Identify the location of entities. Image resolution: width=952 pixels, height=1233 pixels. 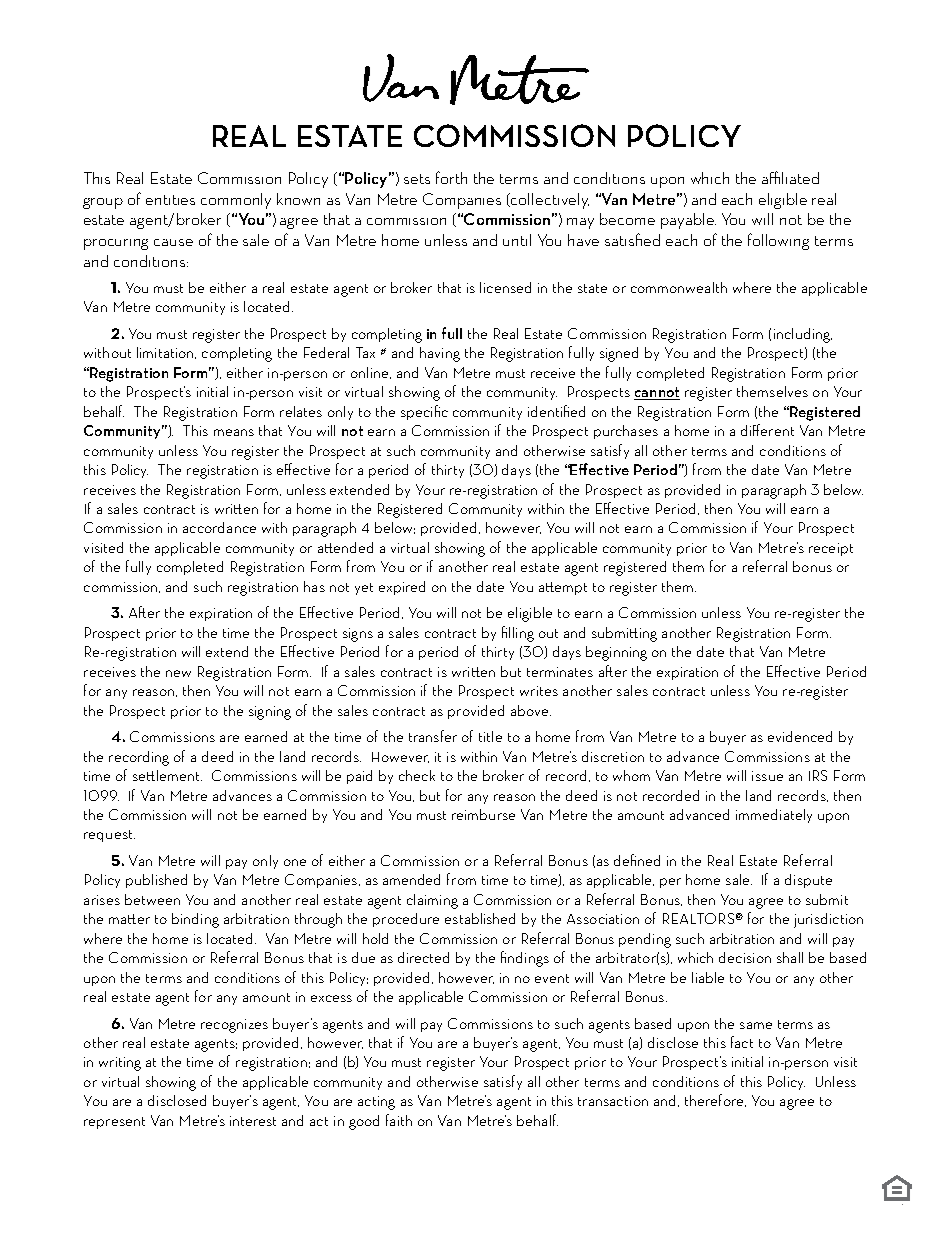
(170, 200).
